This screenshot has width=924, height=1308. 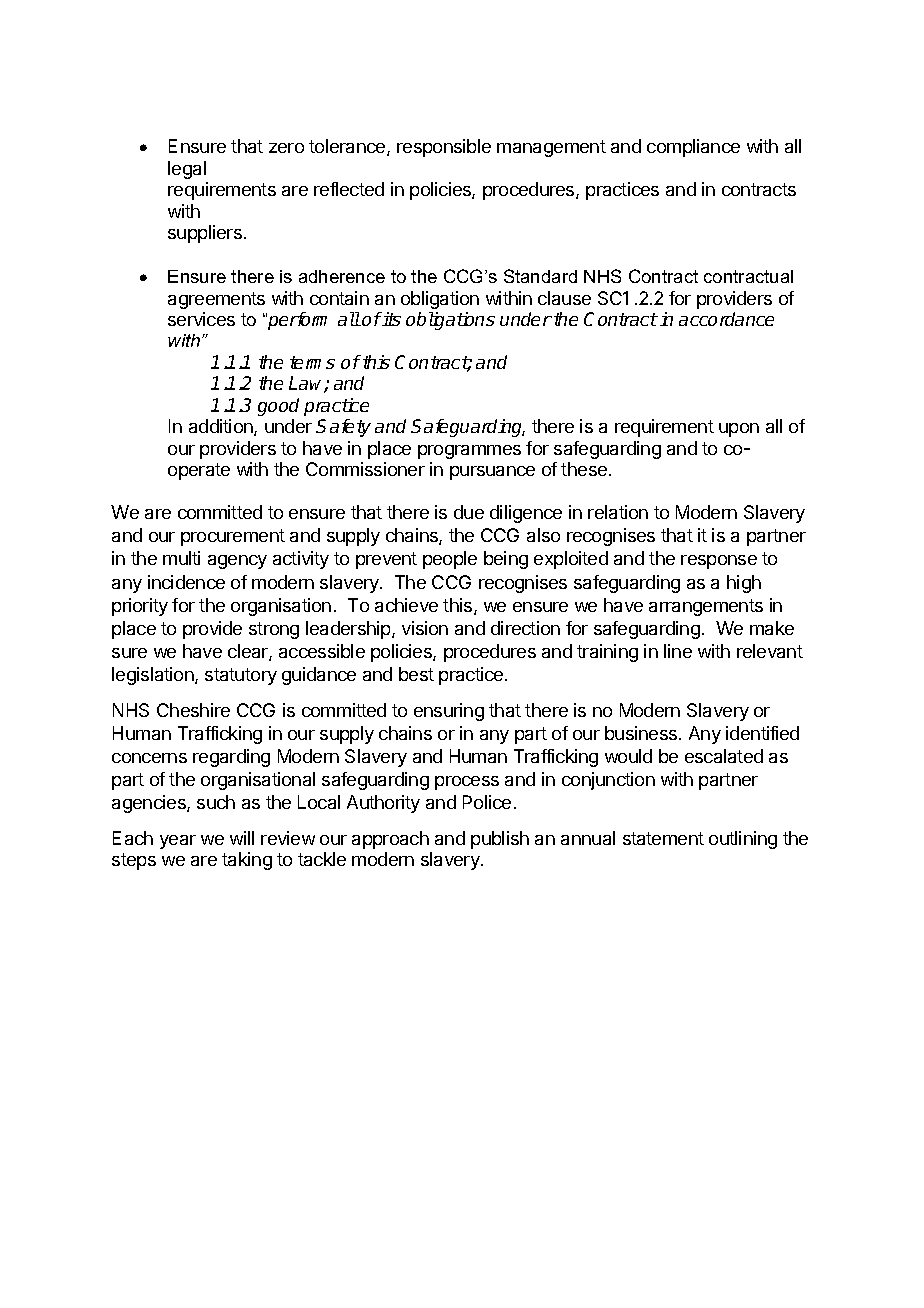 I want to click on responsible, so click(x=444, y=148).
